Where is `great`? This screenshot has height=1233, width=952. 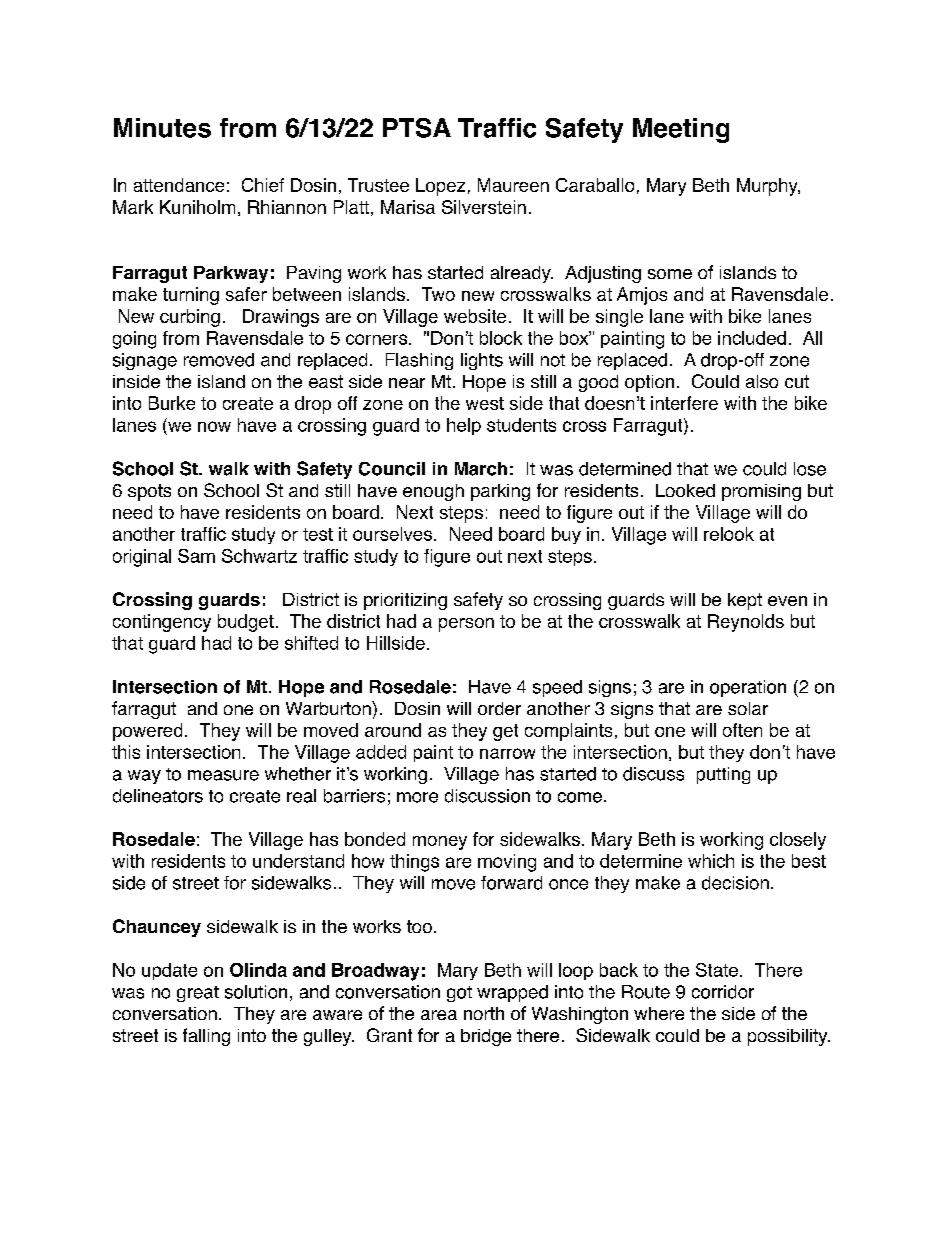
great is located at coordinates (198, 994).
